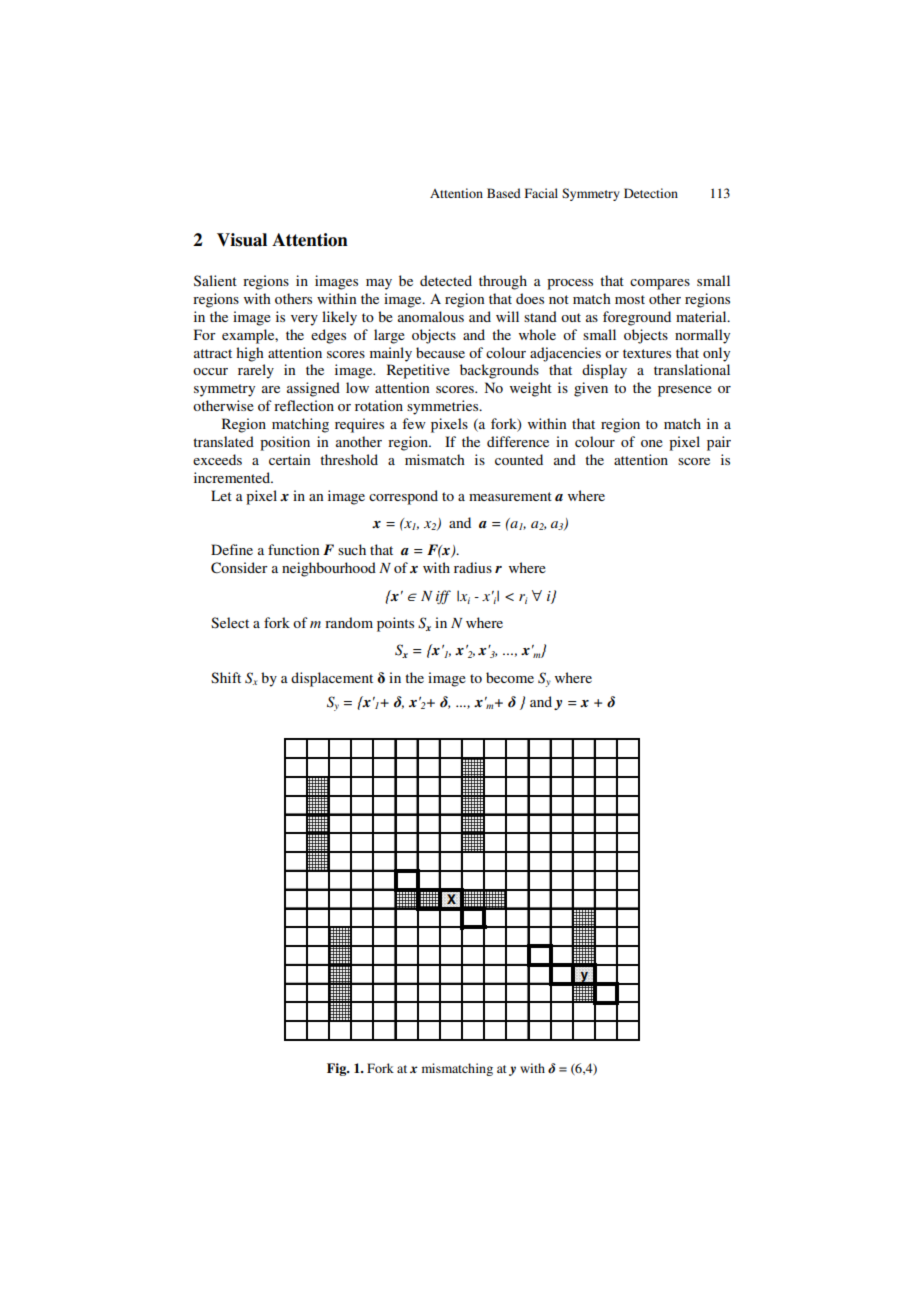 This document has height=1308, width=924. Describe the element at coordinates (332, 679) in the document. I see `displacement` at that location.
